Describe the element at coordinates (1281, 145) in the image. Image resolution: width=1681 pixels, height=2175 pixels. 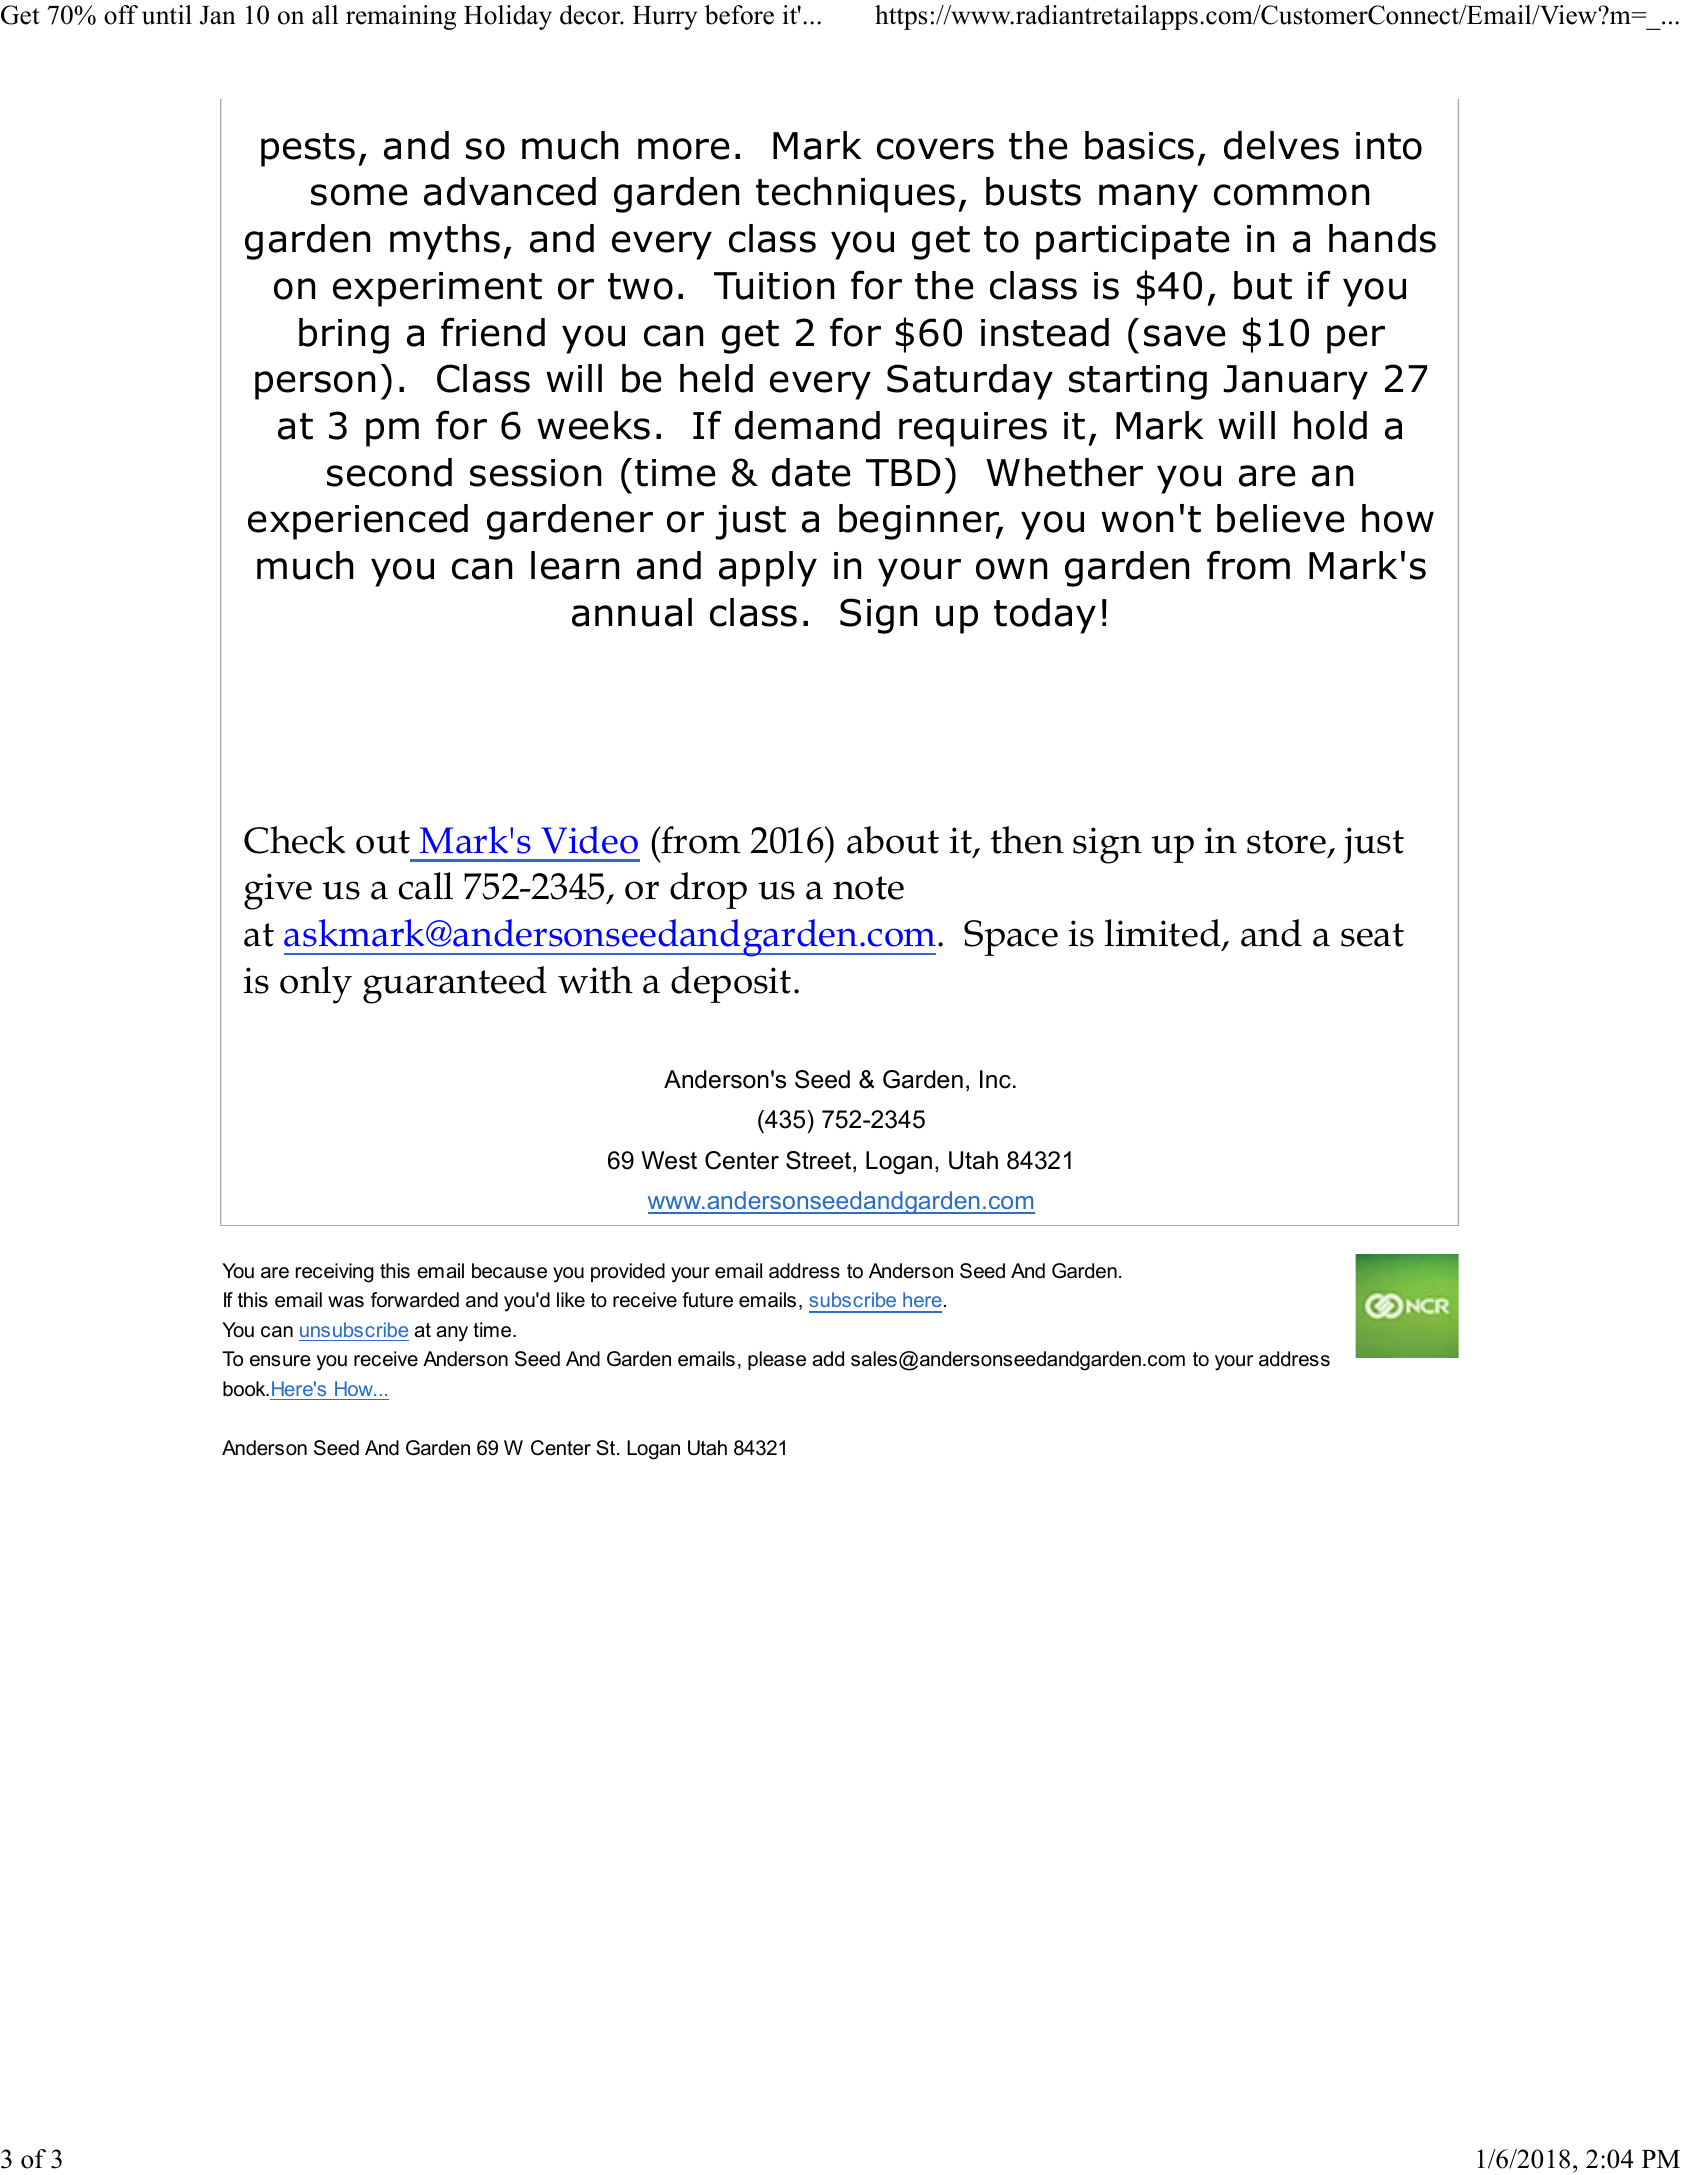
I see `delves` at that location.
